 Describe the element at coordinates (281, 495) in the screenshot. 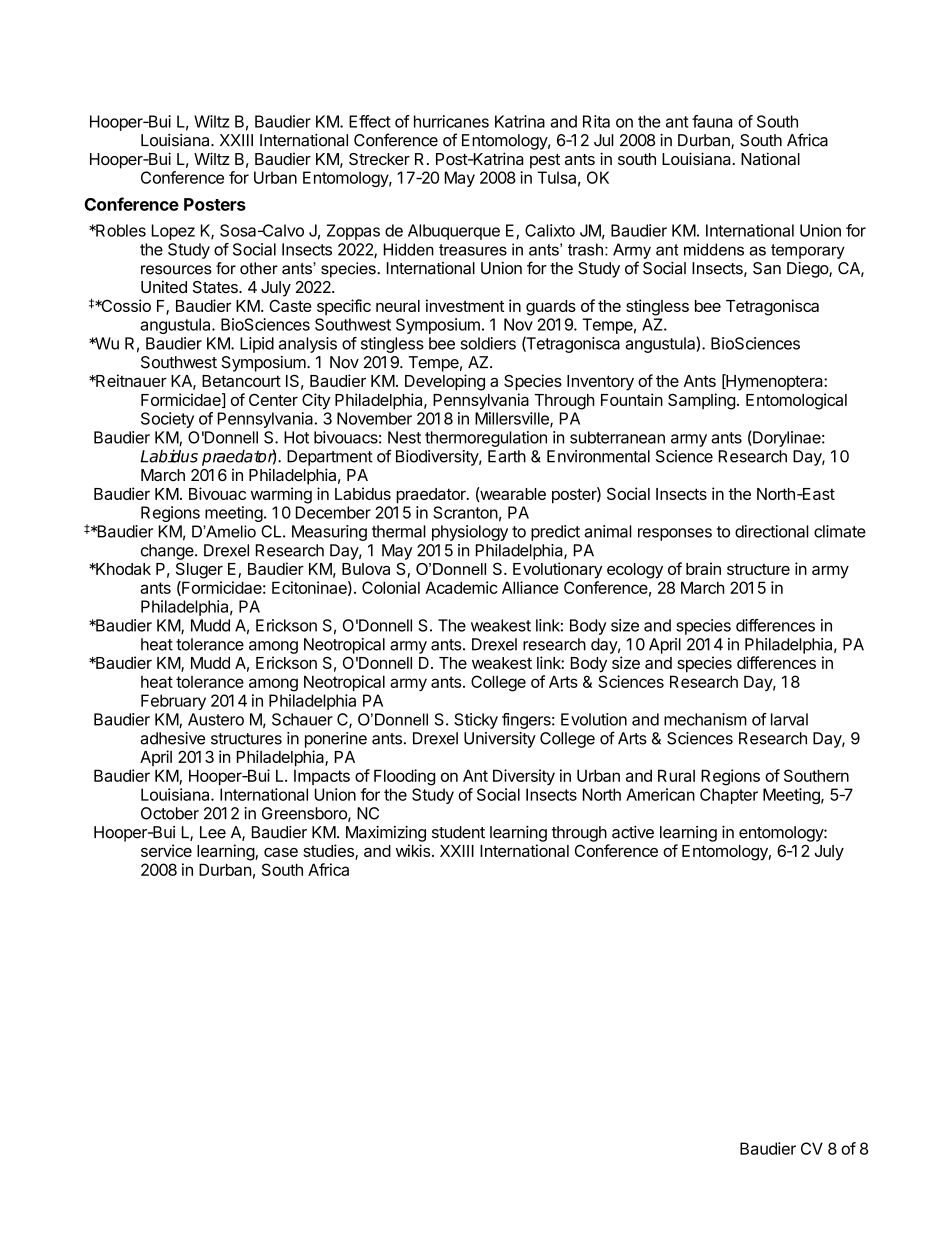

I see `warming` at that location.
